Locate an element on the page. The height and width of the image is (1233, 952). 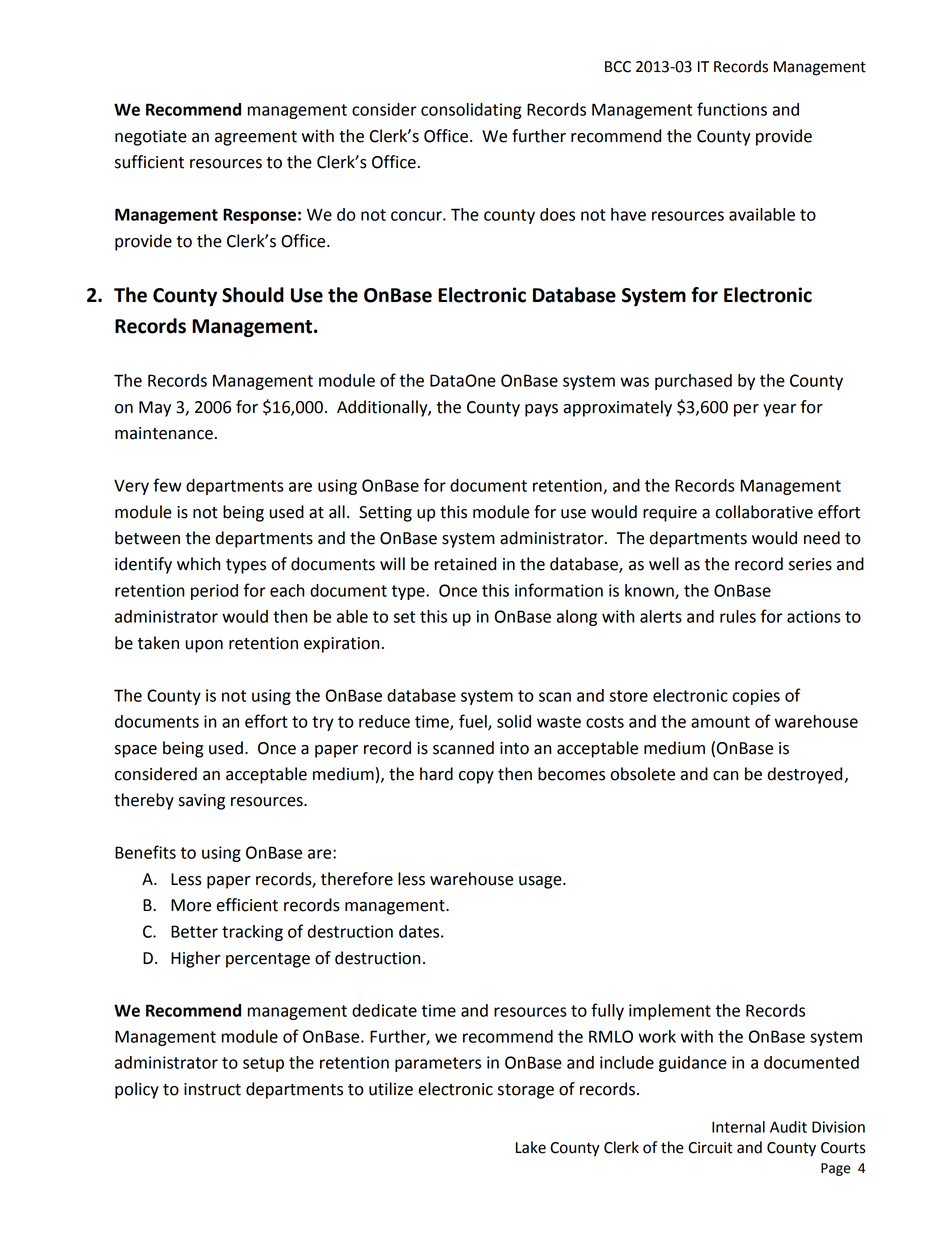
period is located at coordinates (214, 592).
